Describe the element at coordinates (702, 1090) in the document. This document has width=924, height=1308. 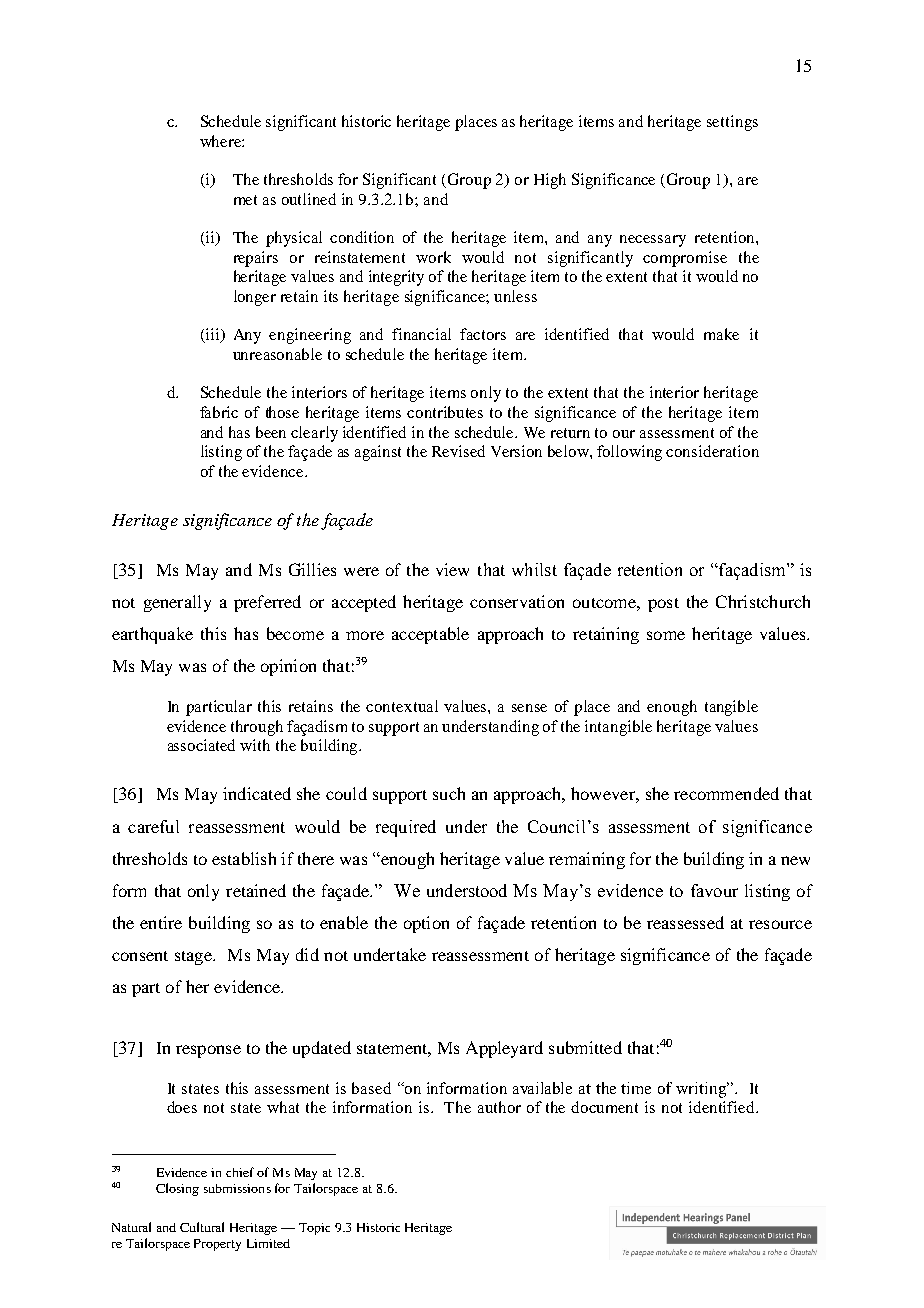
I see `writing` at that location.
